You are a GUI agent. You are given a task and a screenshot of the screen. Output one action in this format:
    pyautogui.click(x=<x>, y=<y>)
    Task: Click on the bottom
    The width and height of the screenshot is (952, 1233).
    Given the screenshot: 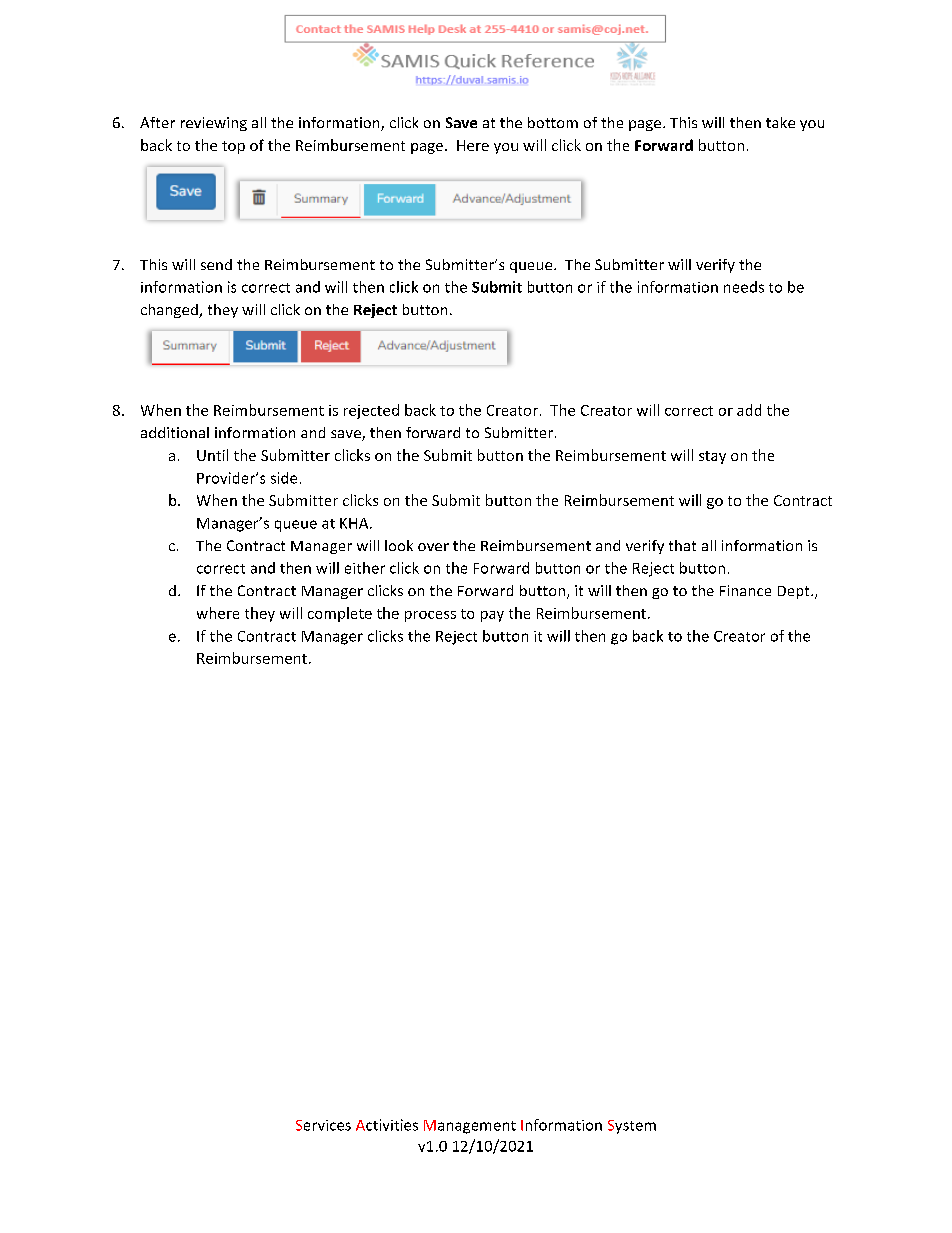 What is the action you would take?
    pyautogui.click(x=553, y=122)
